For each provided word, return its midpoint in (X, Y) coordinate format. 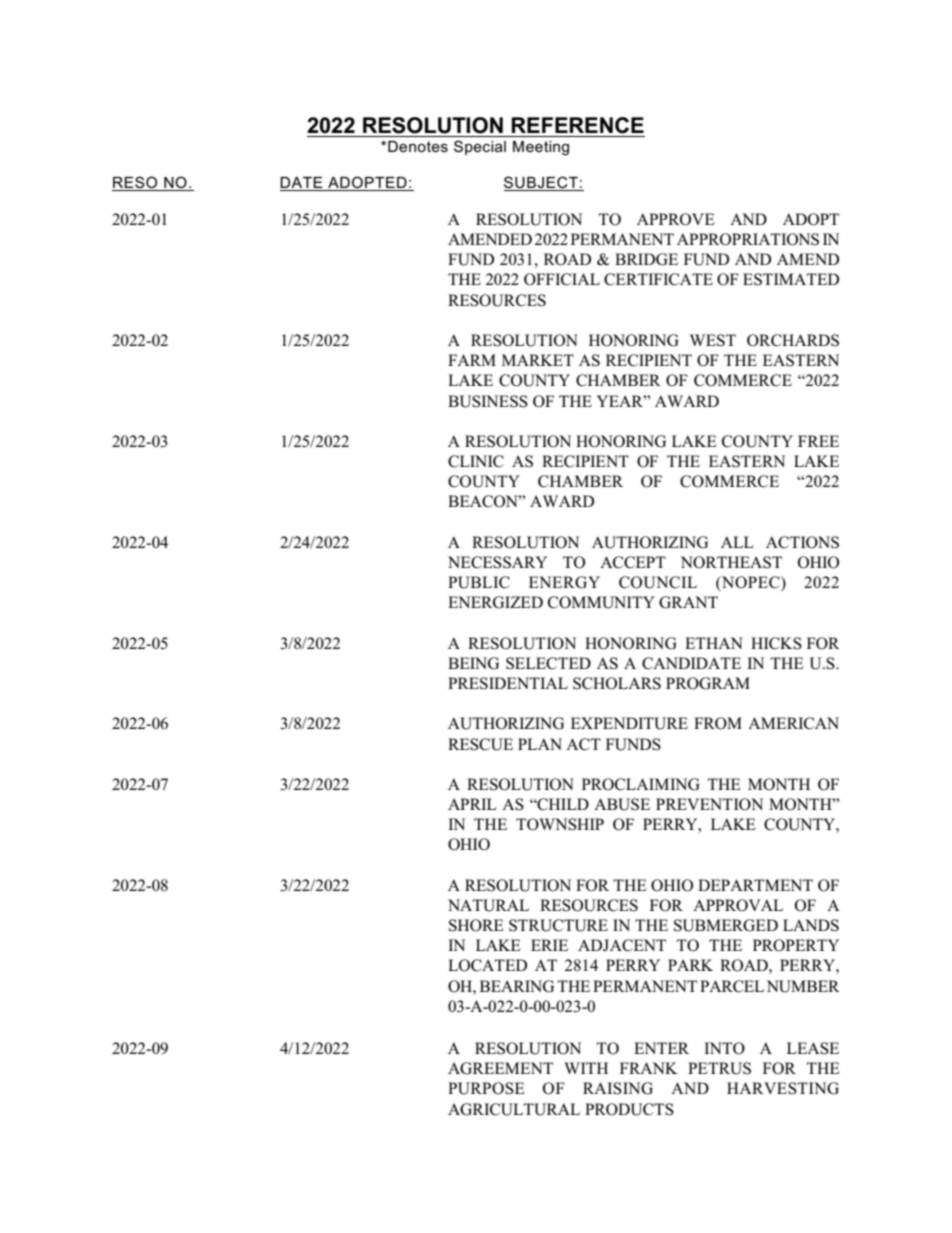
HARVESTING (783, 1088)
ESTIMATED (791, 279)
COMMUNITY (601, 602)
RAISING (618, 1088)
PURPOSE (486, 1088)
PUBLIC (479, 582)
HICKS (776, 643)
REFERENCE (577, 125)
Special (480, 147)
